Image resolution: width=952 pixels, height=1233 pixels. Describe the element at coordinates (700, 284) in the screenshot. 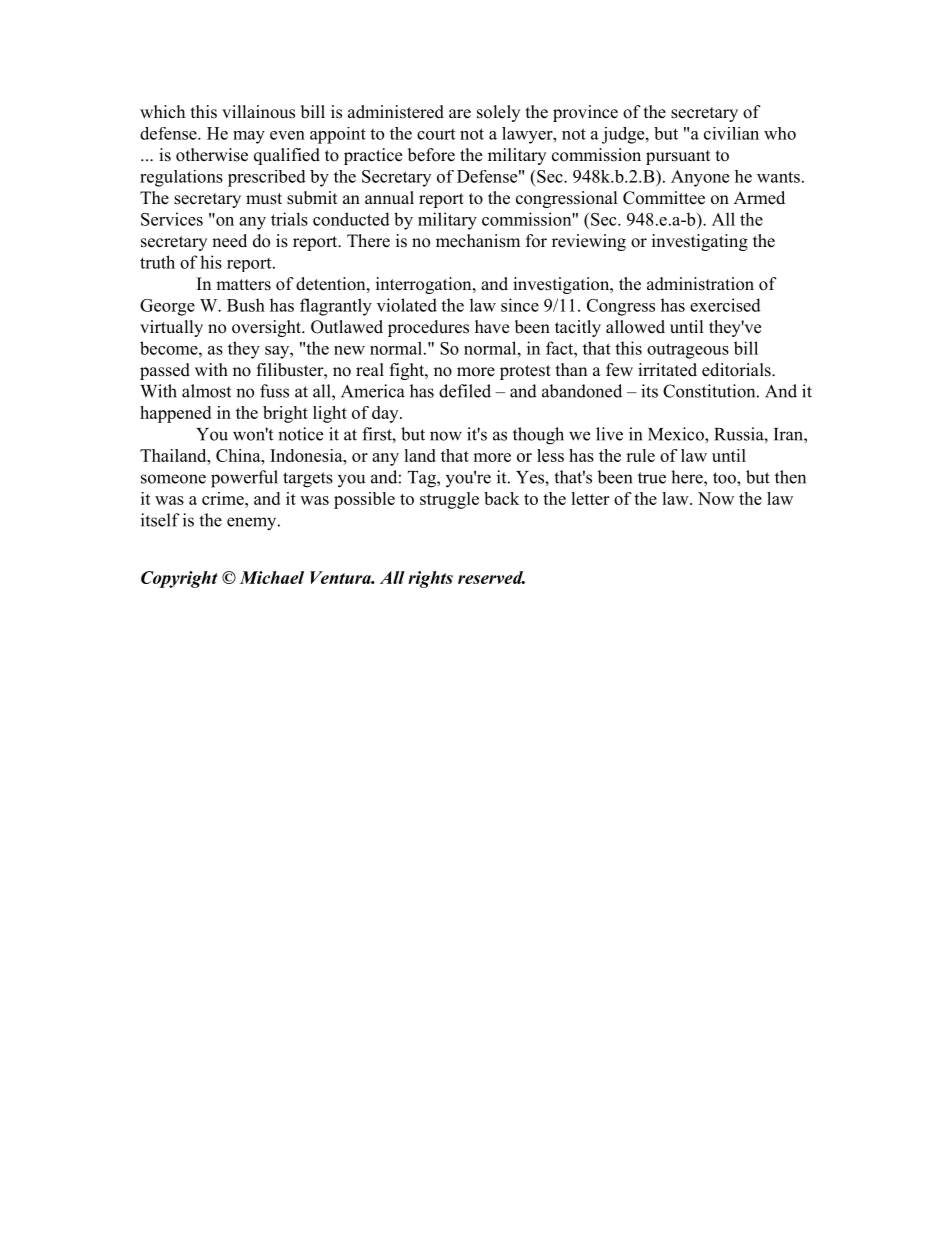

I see `administration` at that location.
